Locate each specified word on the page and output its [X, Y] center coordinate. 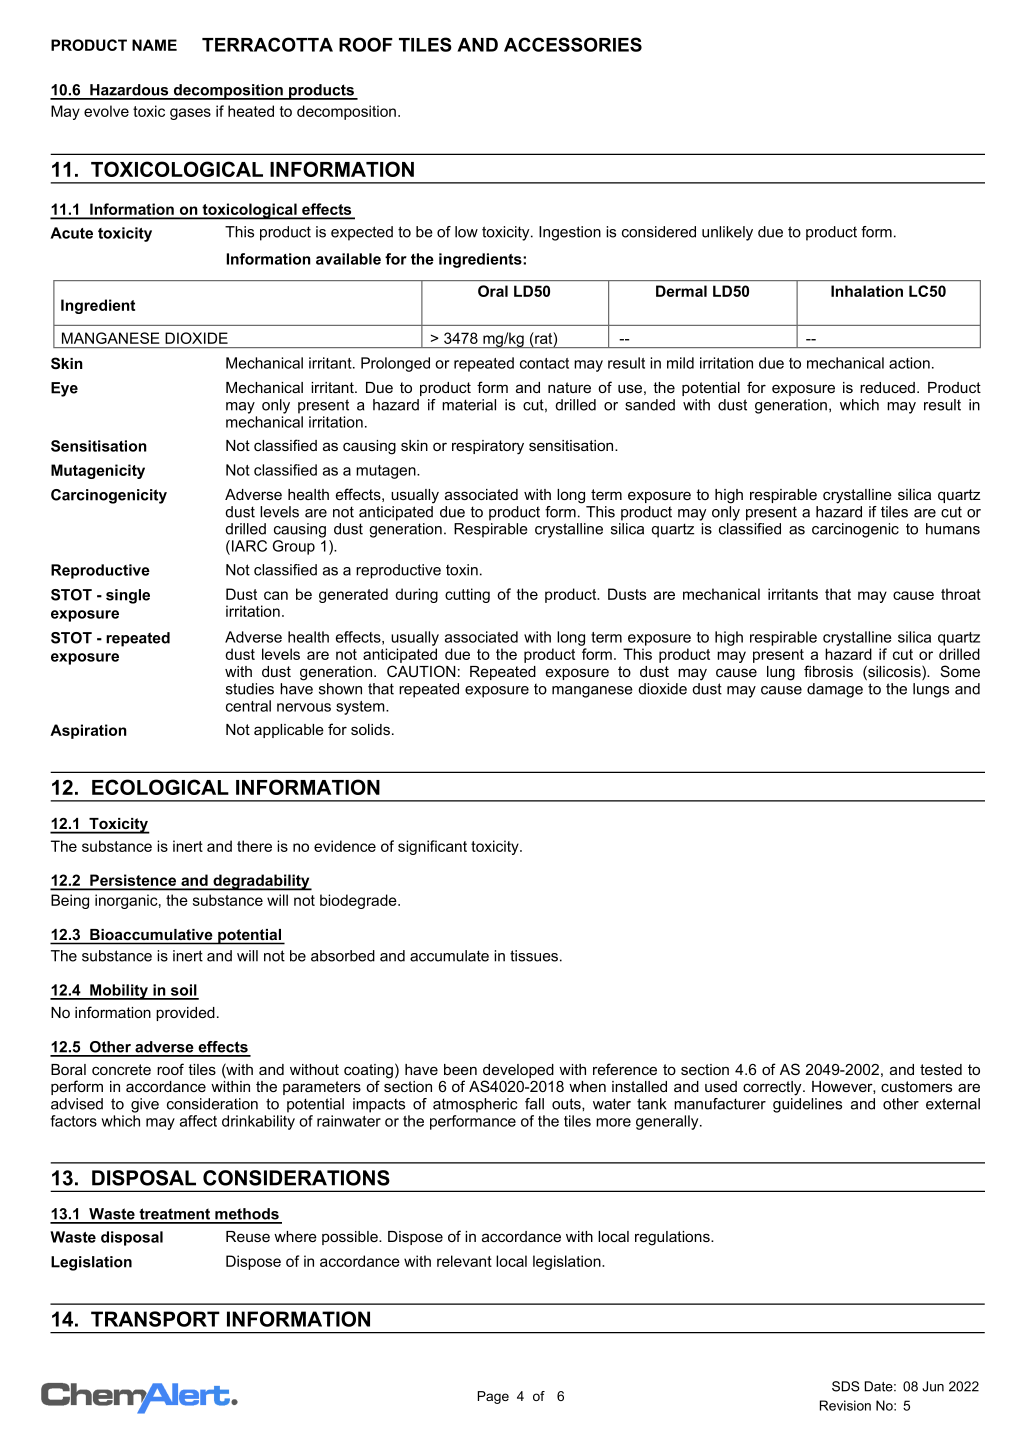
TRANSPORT [155, 1319]
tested [941, 1069]
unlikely [727, 233]
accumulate [449, 956]
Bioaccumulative [151, 934]
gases [190, 114]
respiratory [488, 447]
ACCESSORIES [573, 44]
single [128, 596]
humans [953, 529]
